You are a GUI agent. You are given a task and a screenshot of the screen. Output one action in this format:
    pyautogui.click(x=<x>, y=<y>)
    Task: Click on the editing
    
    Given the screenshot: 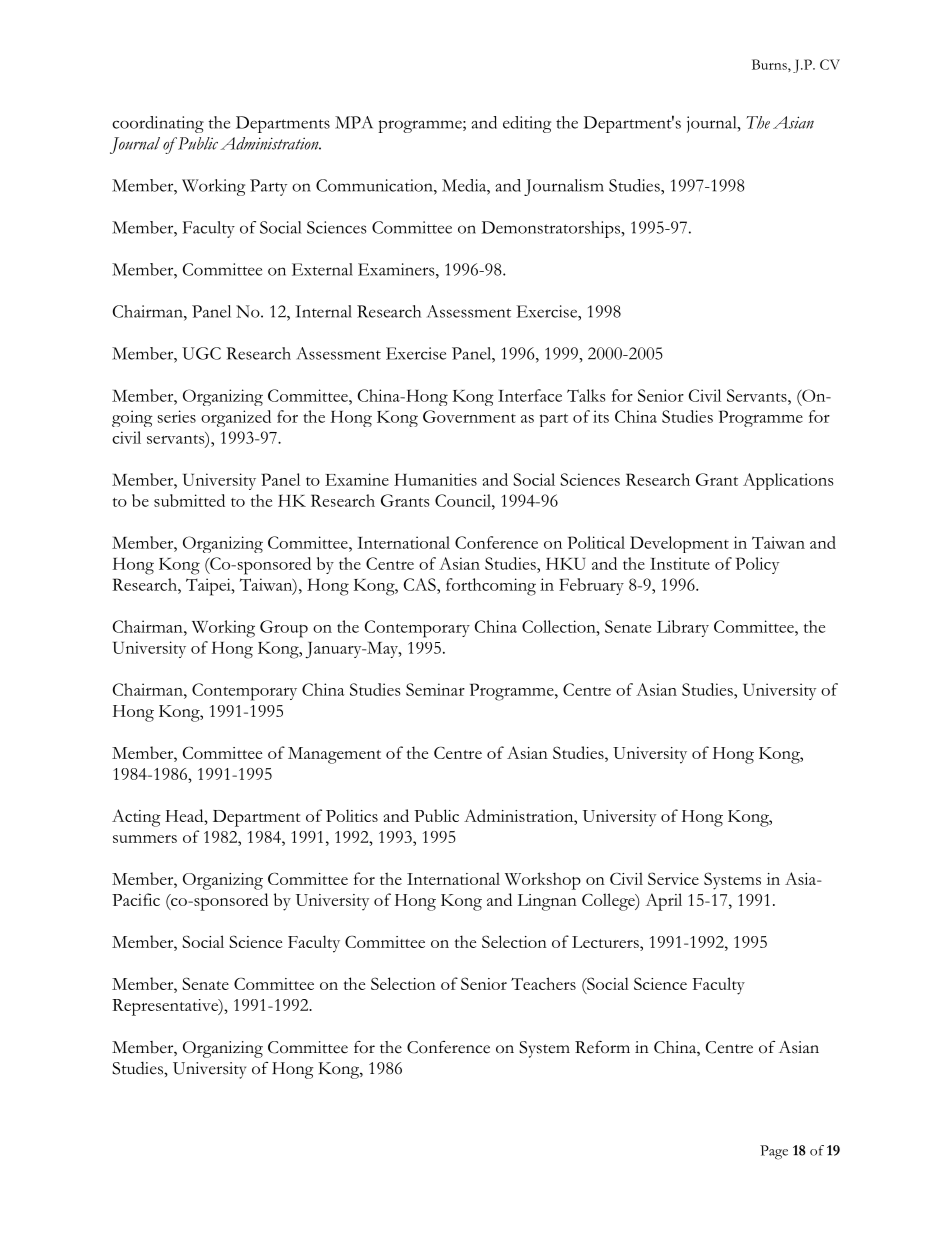 What is the action you would take?
    pyautogui.click(x=527, y=124)
